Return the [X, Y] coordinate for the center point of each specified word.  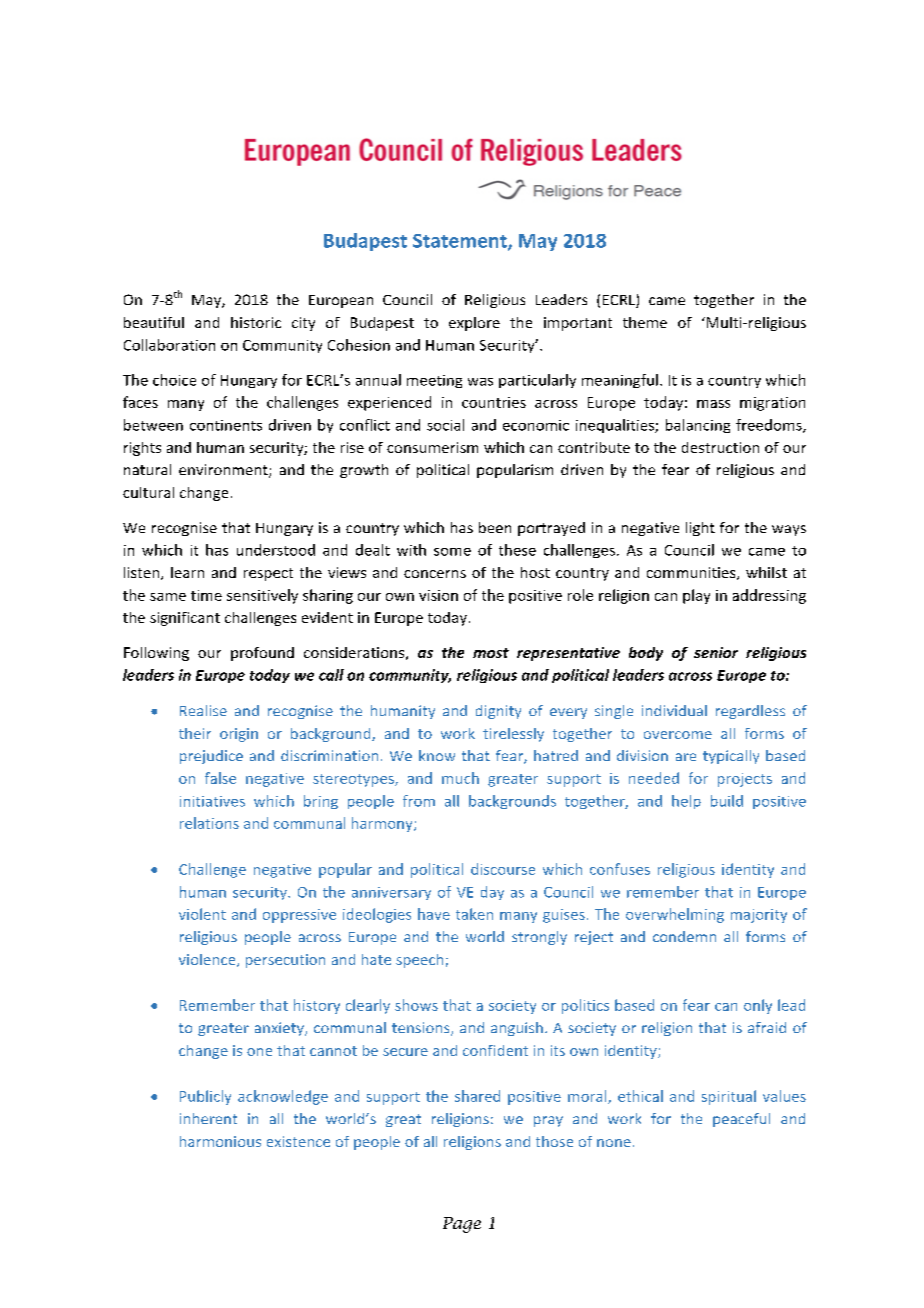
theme [645, 322]
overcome [678, 735]
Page [462, 1225]
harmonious [220, 1141]
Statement [461, 242]
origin [239, 735]
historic [256, 322]
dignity [498, 712]
